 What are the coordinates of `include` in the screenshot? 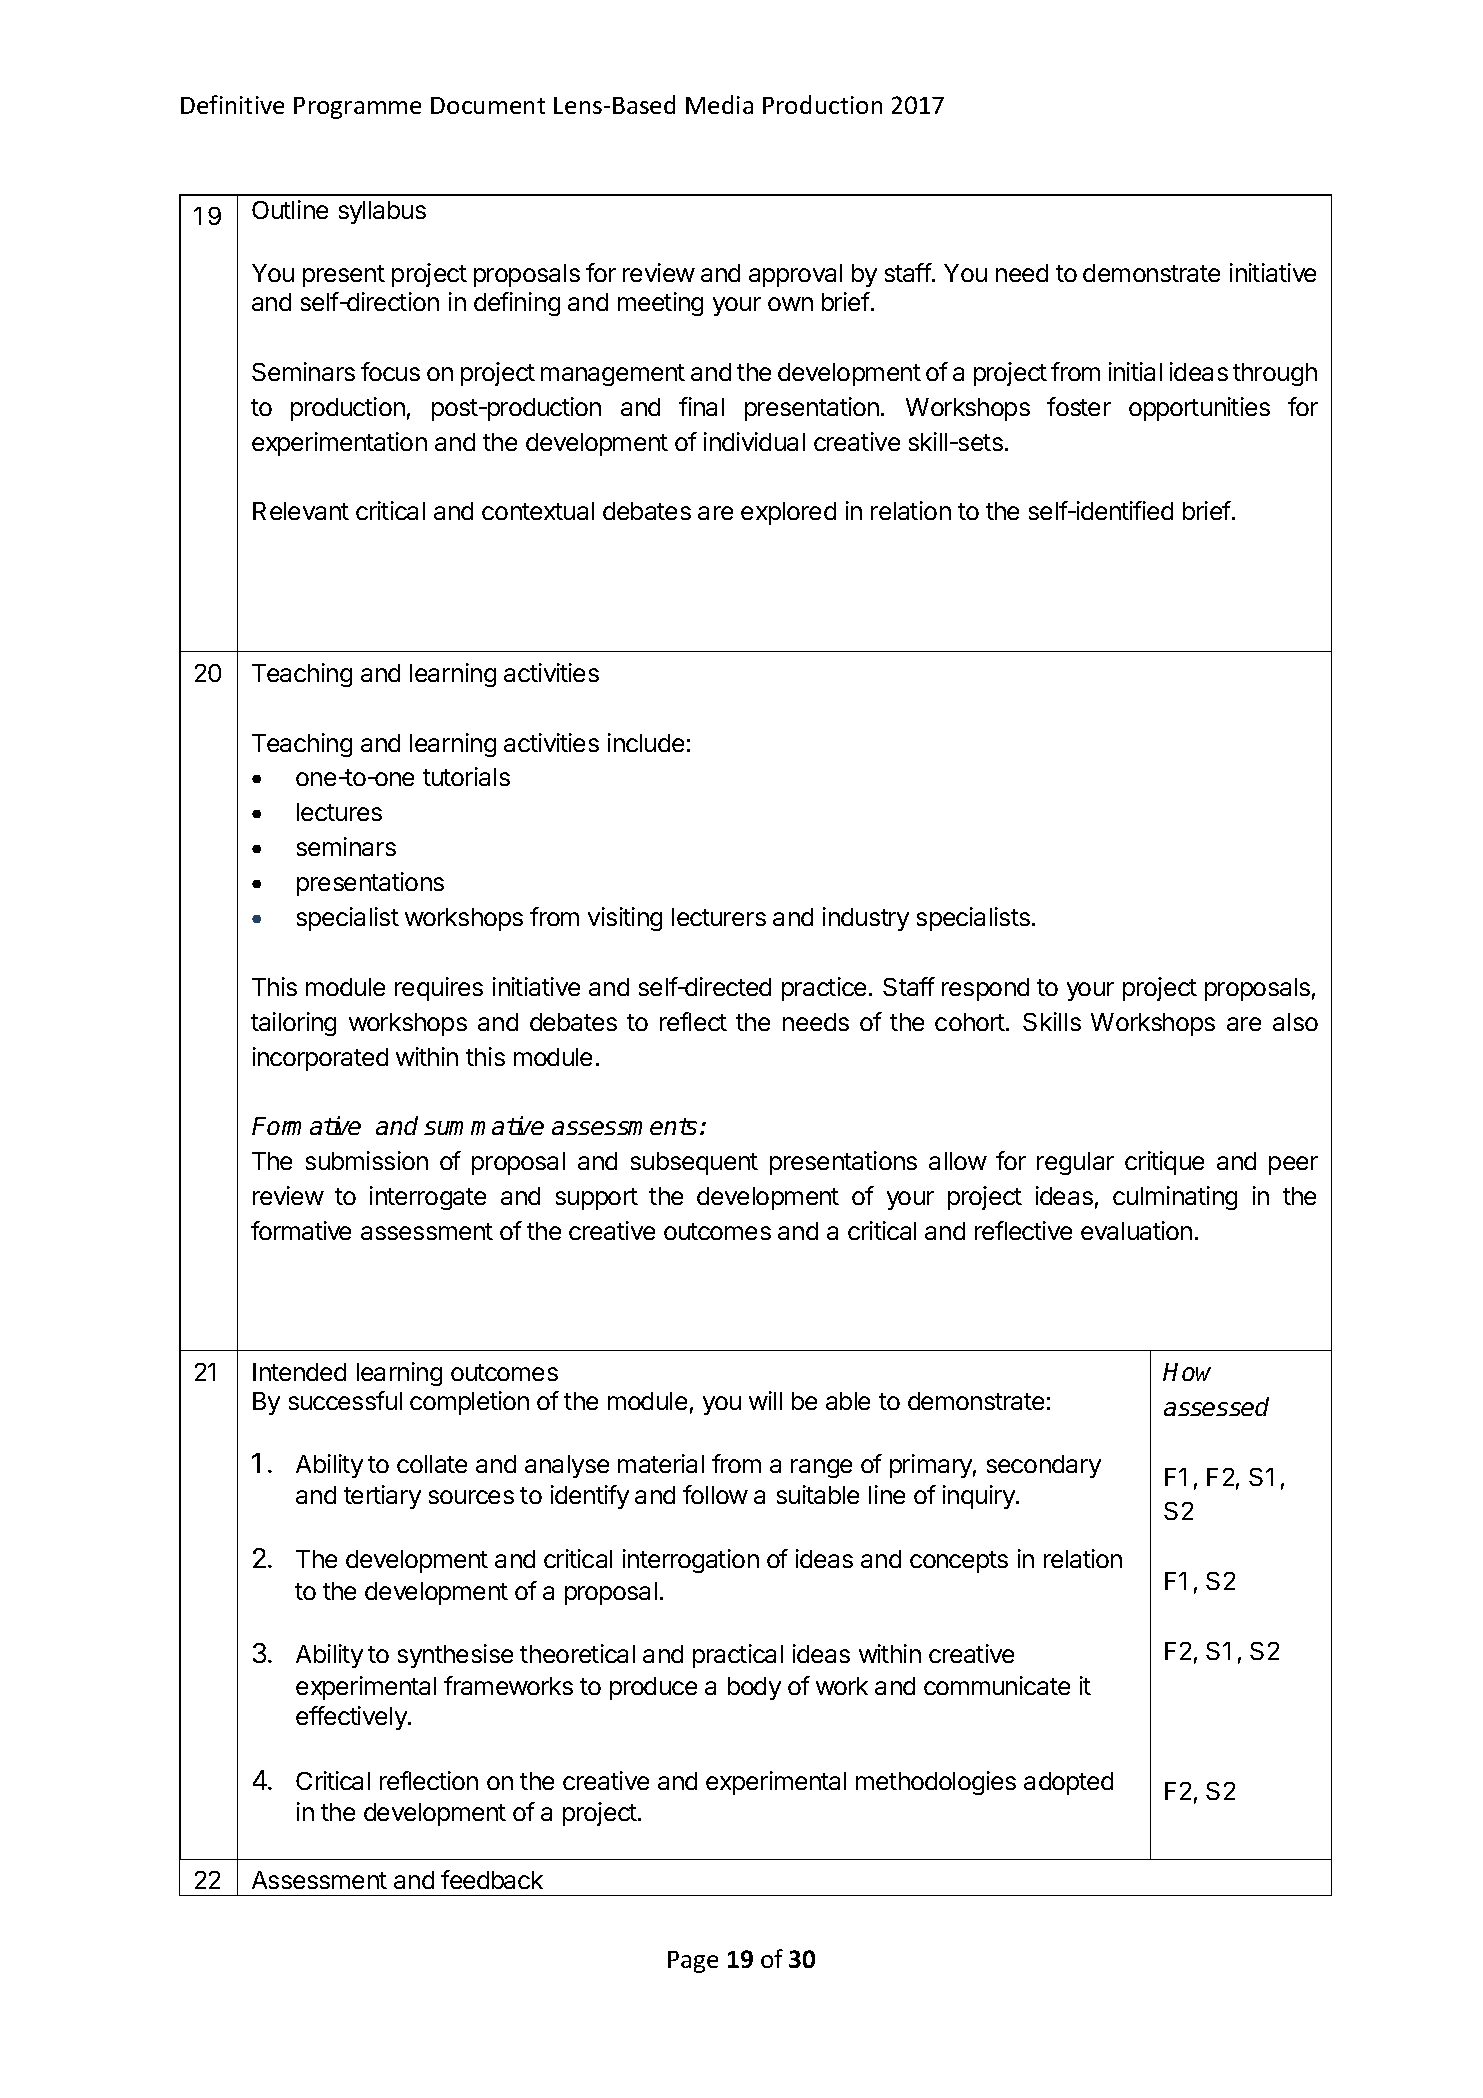 It's located at (646, 742).
